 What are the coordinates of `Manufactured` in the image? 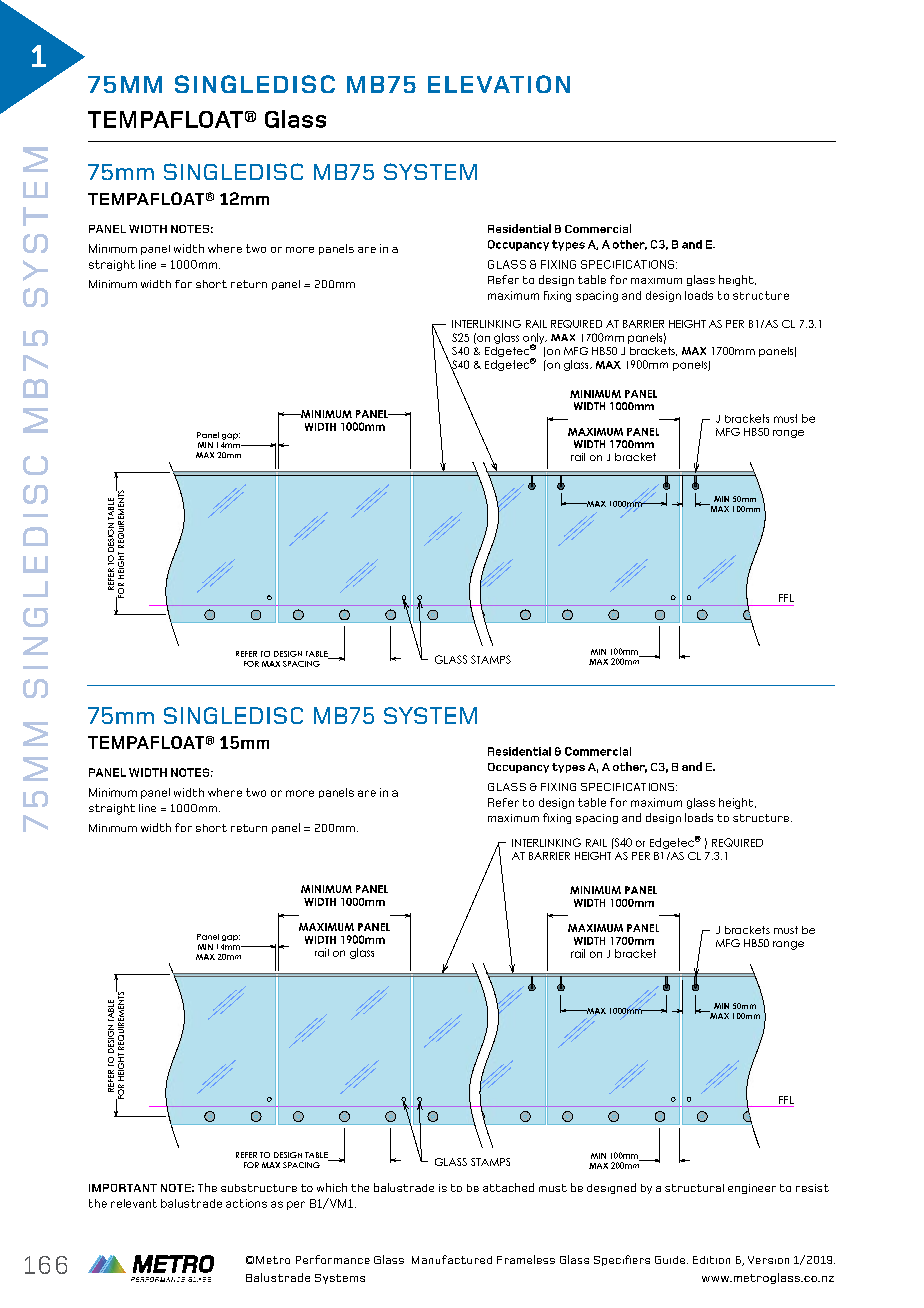 It's located at (452, 1259).
